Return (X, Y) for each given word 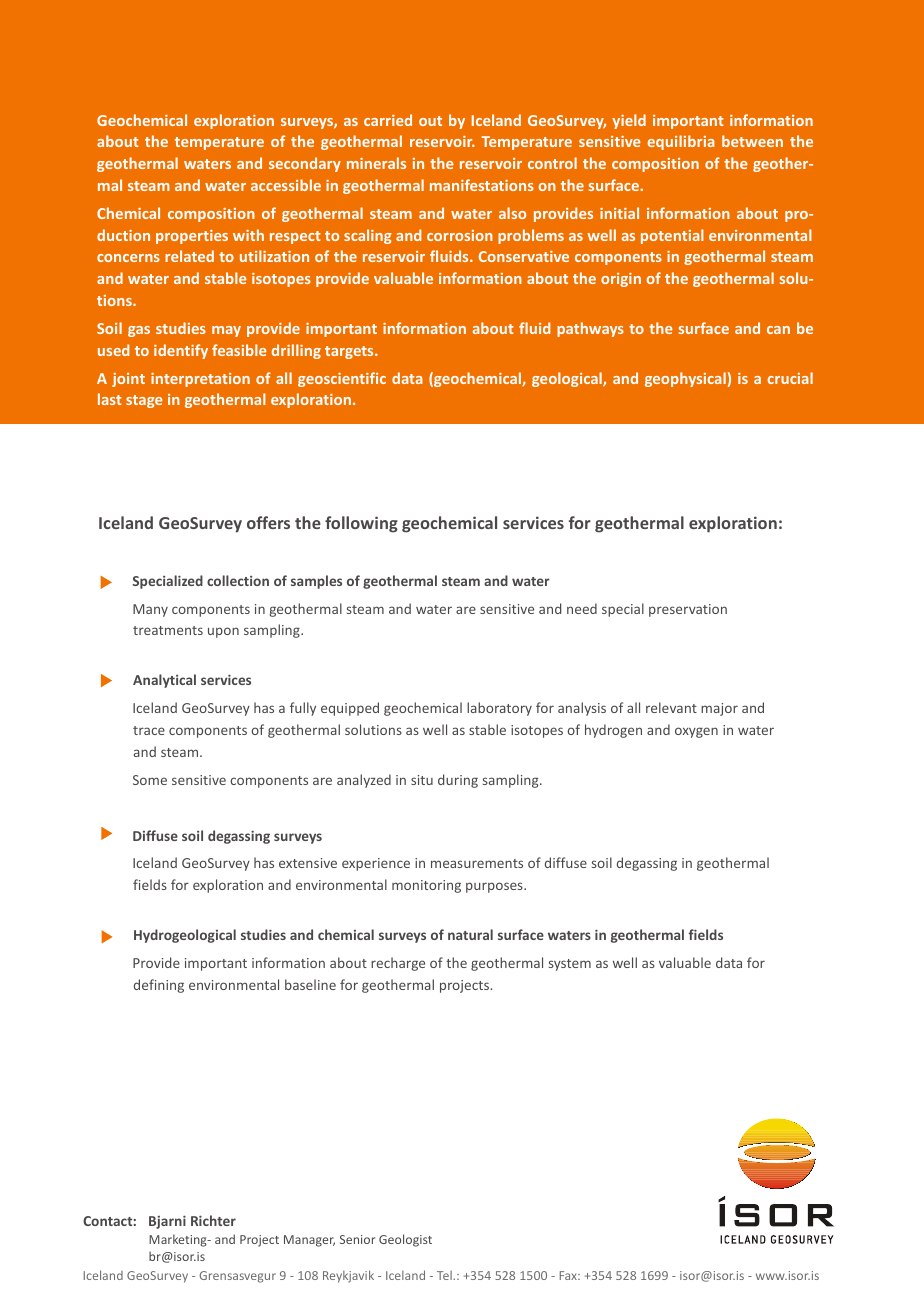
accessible (286, 185)
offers (268, 522)
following (361, 524)
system (570, 965)
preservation (688, 610)
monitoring (426, 886)
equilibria (681, 142)
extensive (308, 863)
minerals (376, 163)
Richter (213, 1220)
